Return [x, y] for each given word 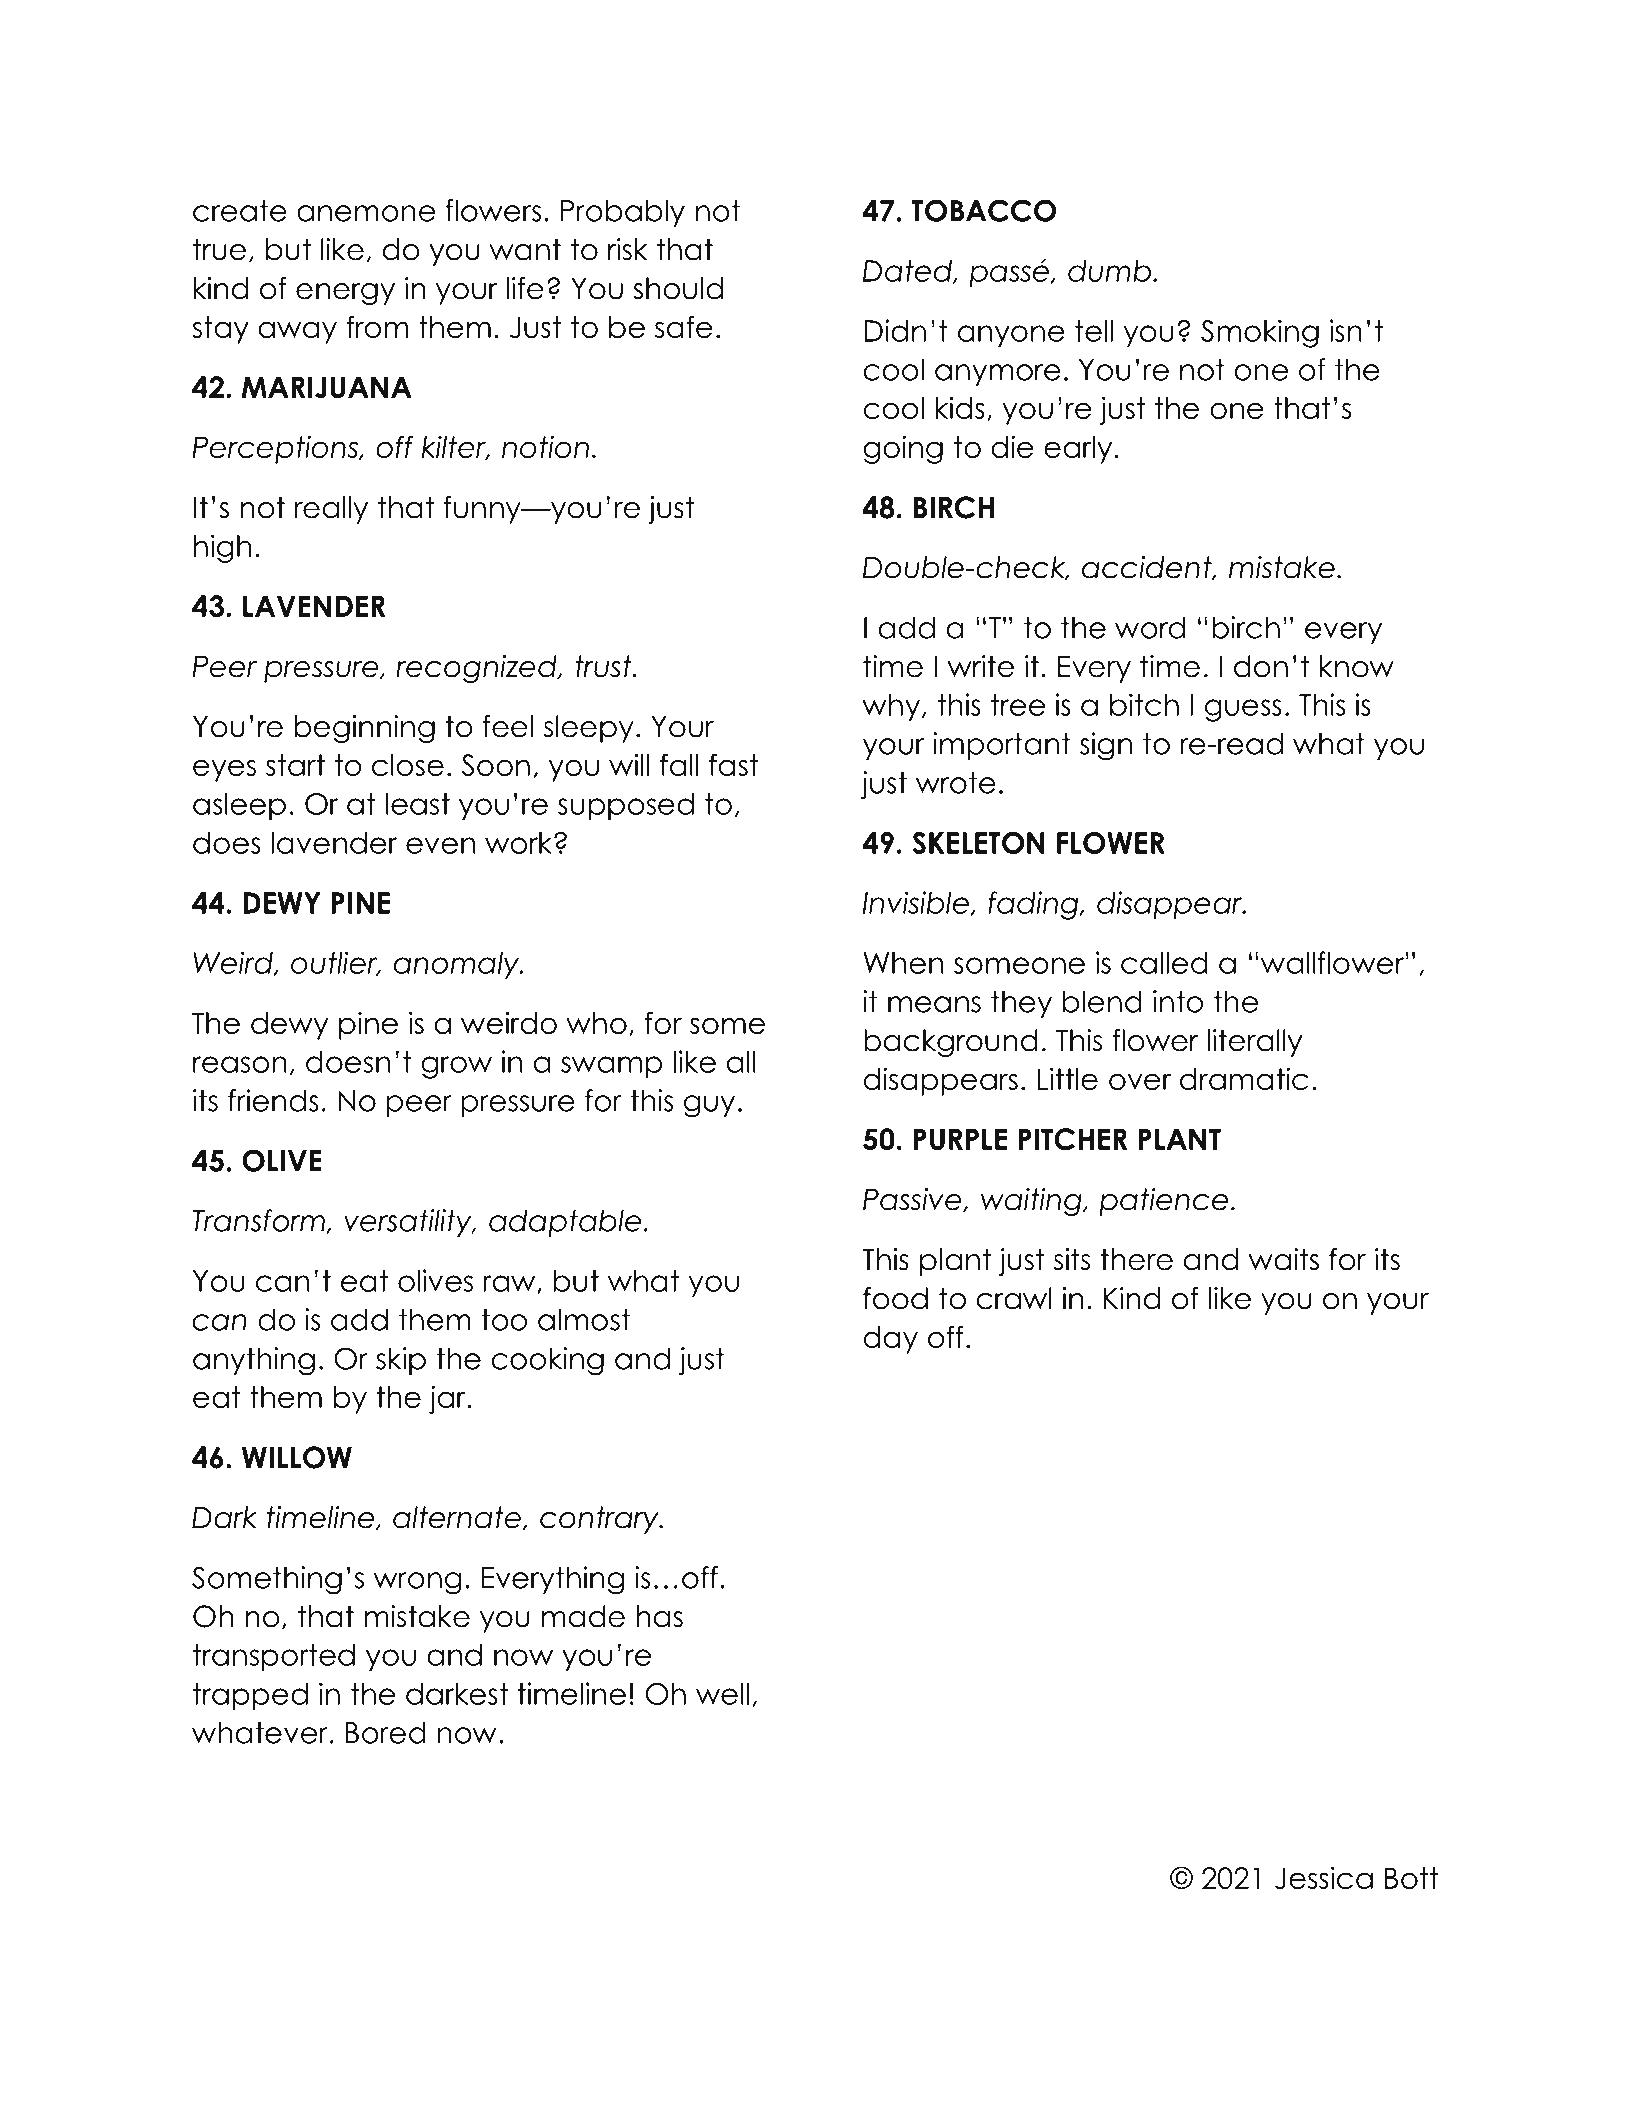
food [895, 1298]
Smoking [1260, 333]
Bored [386, 1732]
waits [1284, 1259]
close [408, 765]
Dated [908, 272]
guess [1243, 710]
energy [345, 294]
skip [401, 1361]
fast [733, 764]
